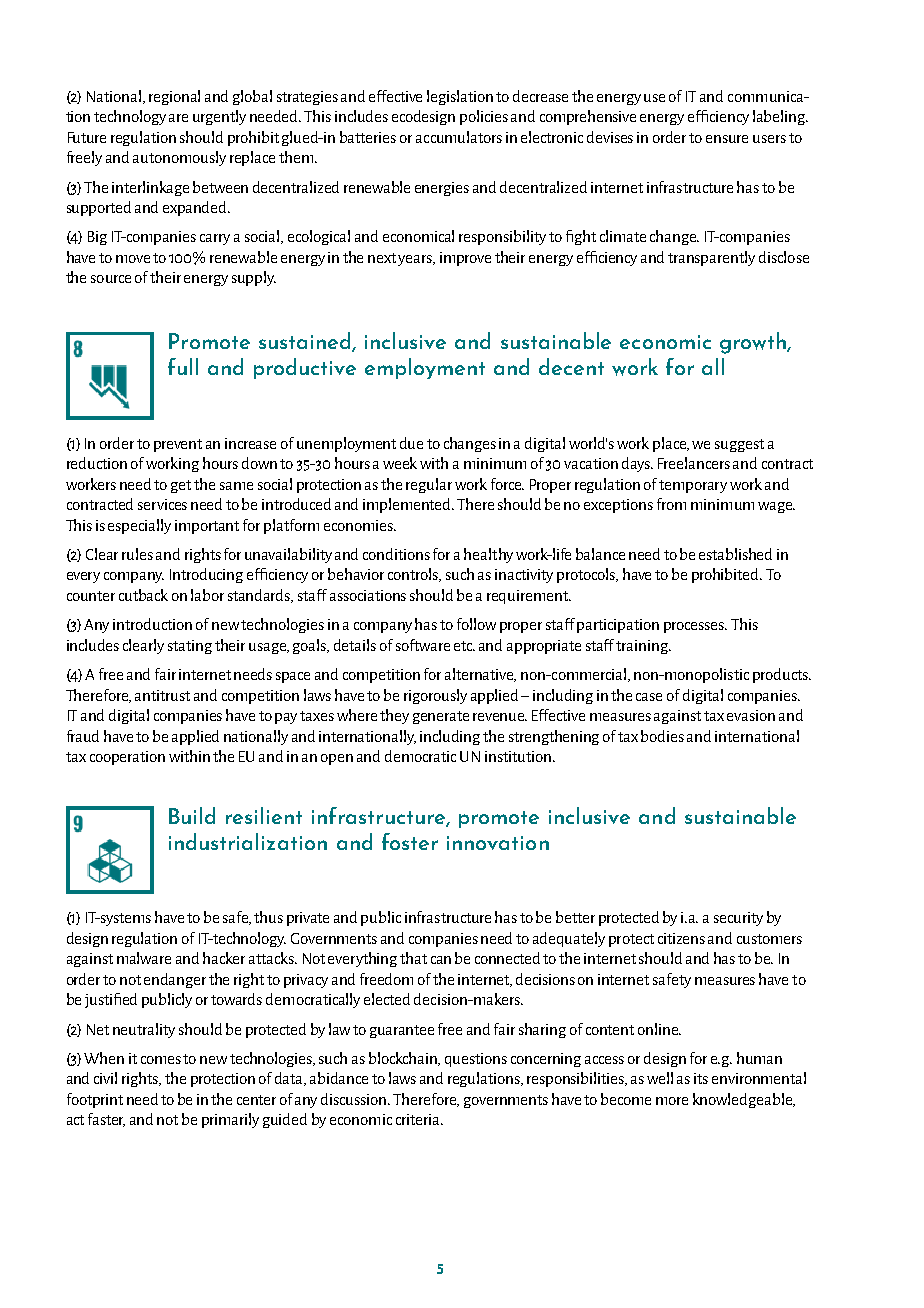 The height and width of the image is (1308, 924). What do you see at coordinates (459, 137) in the image?
I see `accumulators` at bounding box center [459, 137].
